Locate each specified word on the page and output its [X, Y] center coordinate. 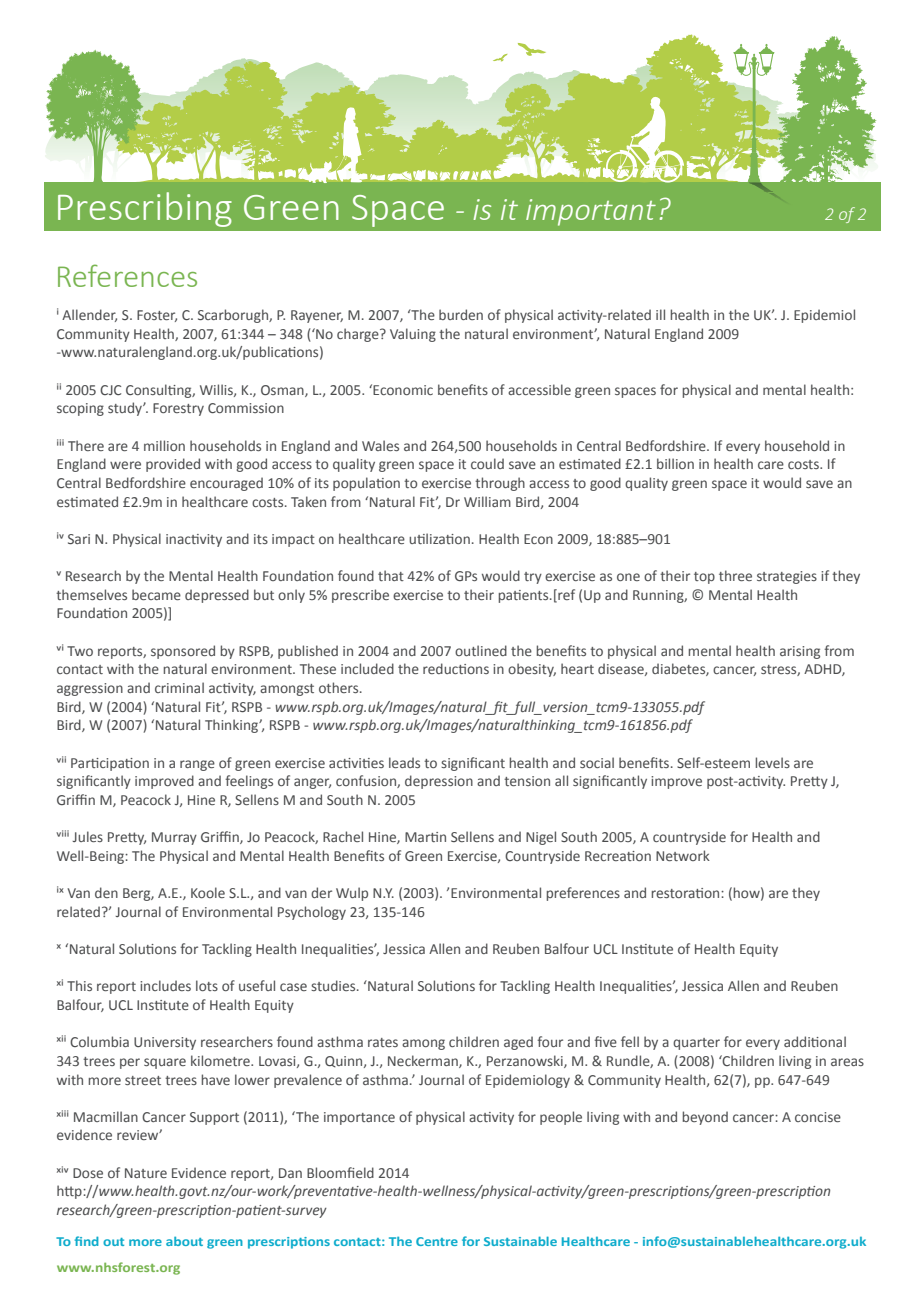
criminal [179, 687]
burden [461, 314]
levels [773, 762]
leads [404, 762]
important [591, 212]
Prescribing [145, 209]
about [184, 1241]
